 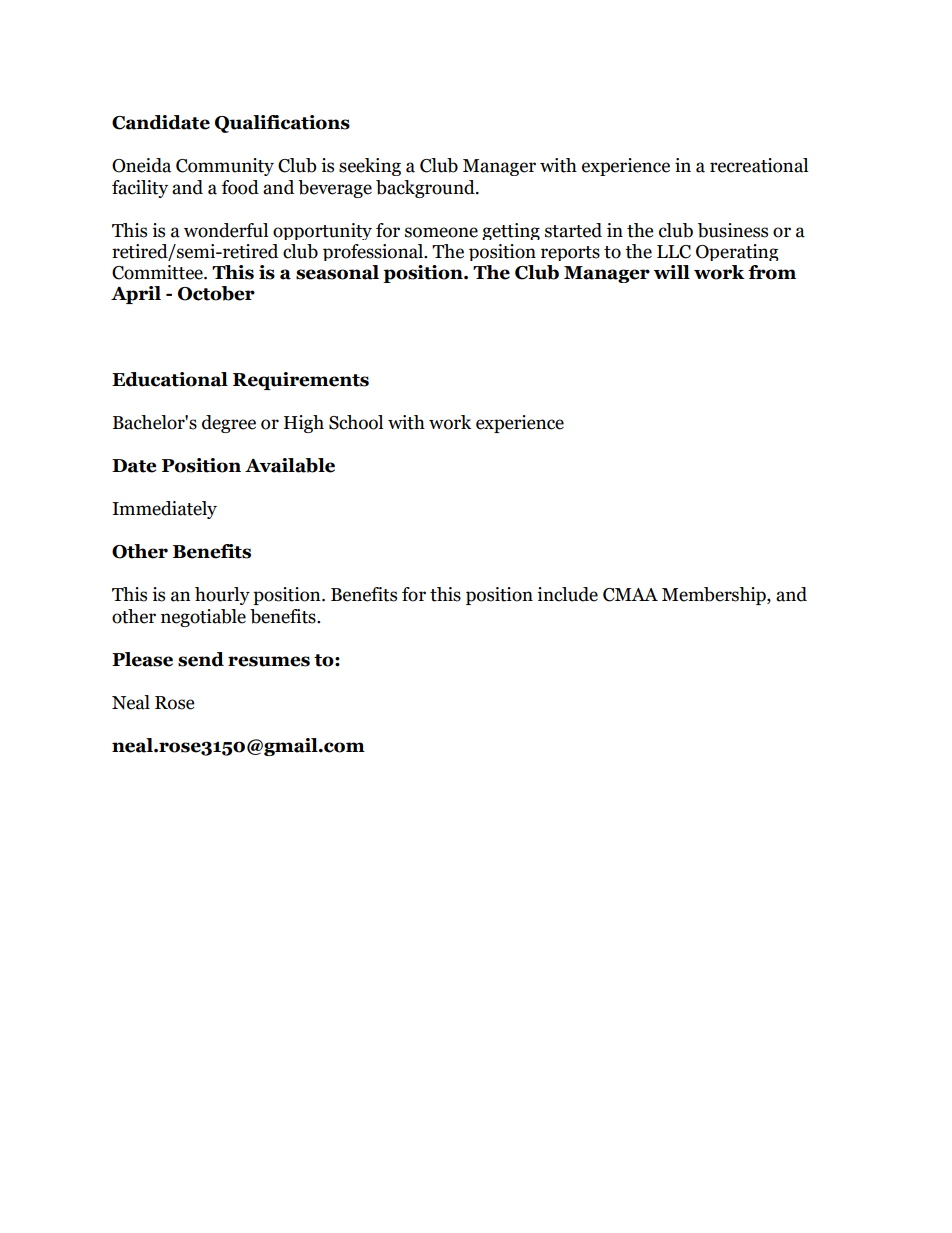 I want to click on will, so click(x=672, y=272).
